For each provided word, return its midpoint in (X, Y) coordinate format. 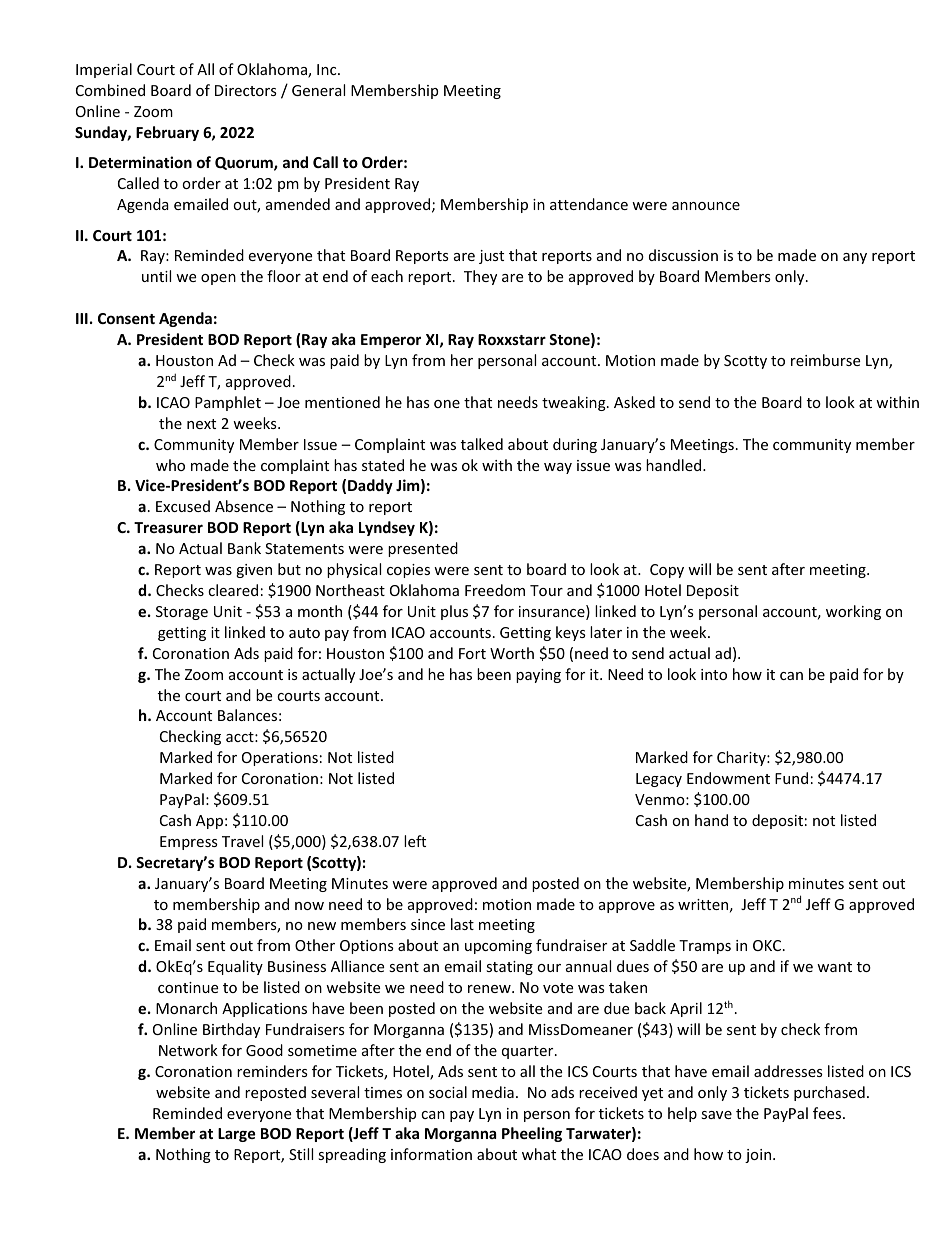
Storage (182, 613)
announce (706, 206)
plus (454, 612)
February (167, 133)
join (759, 1156)
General (318, 90)
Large (237, 1135)
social (448, 1092)
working (853, 612)
